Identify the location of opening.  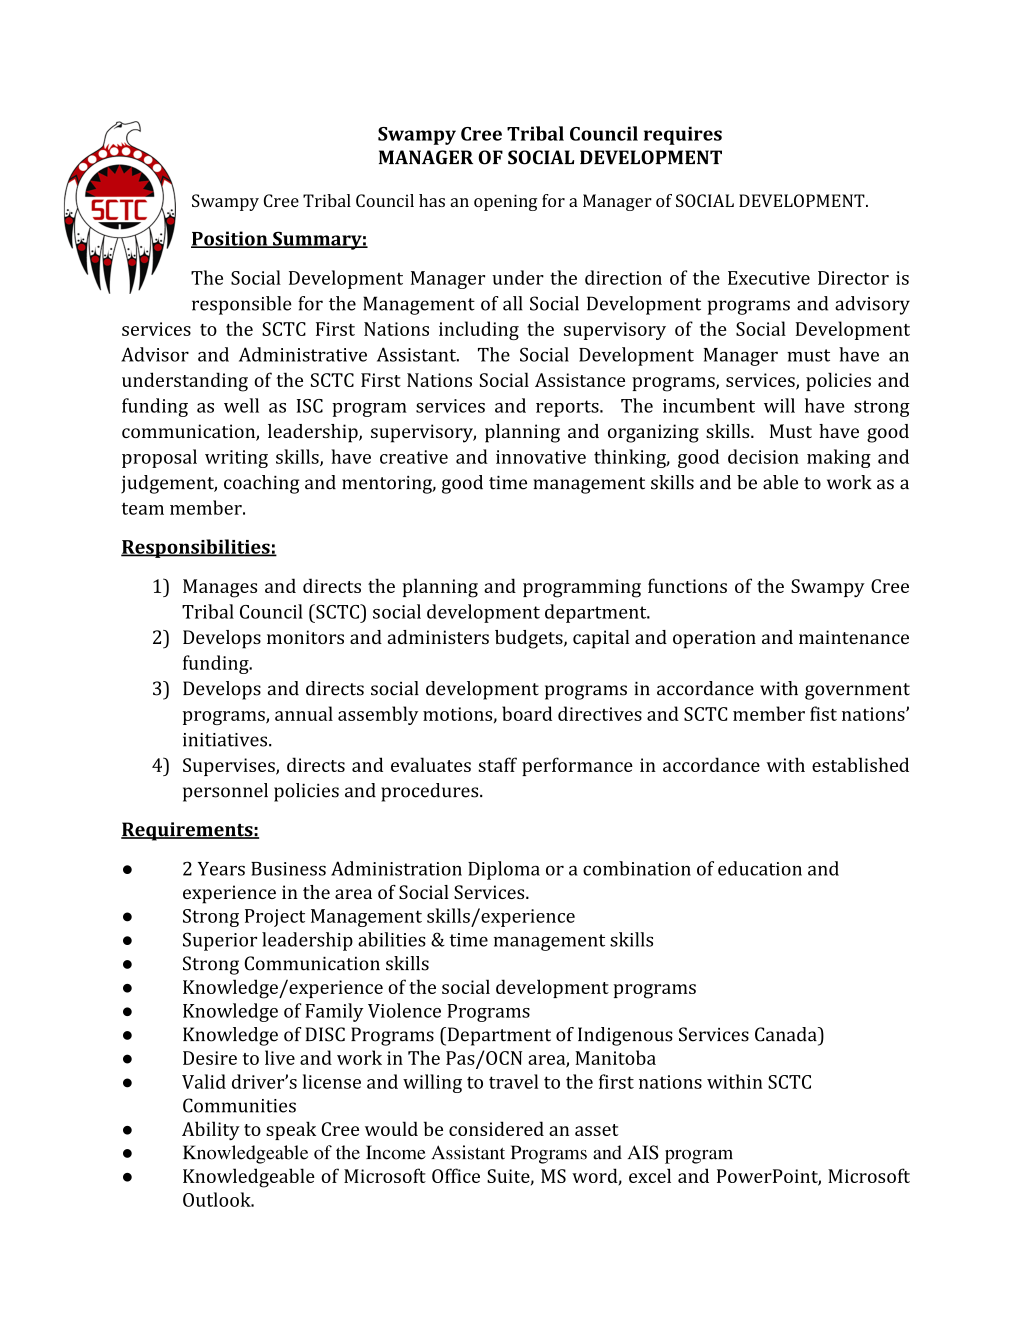
(505, 202).
